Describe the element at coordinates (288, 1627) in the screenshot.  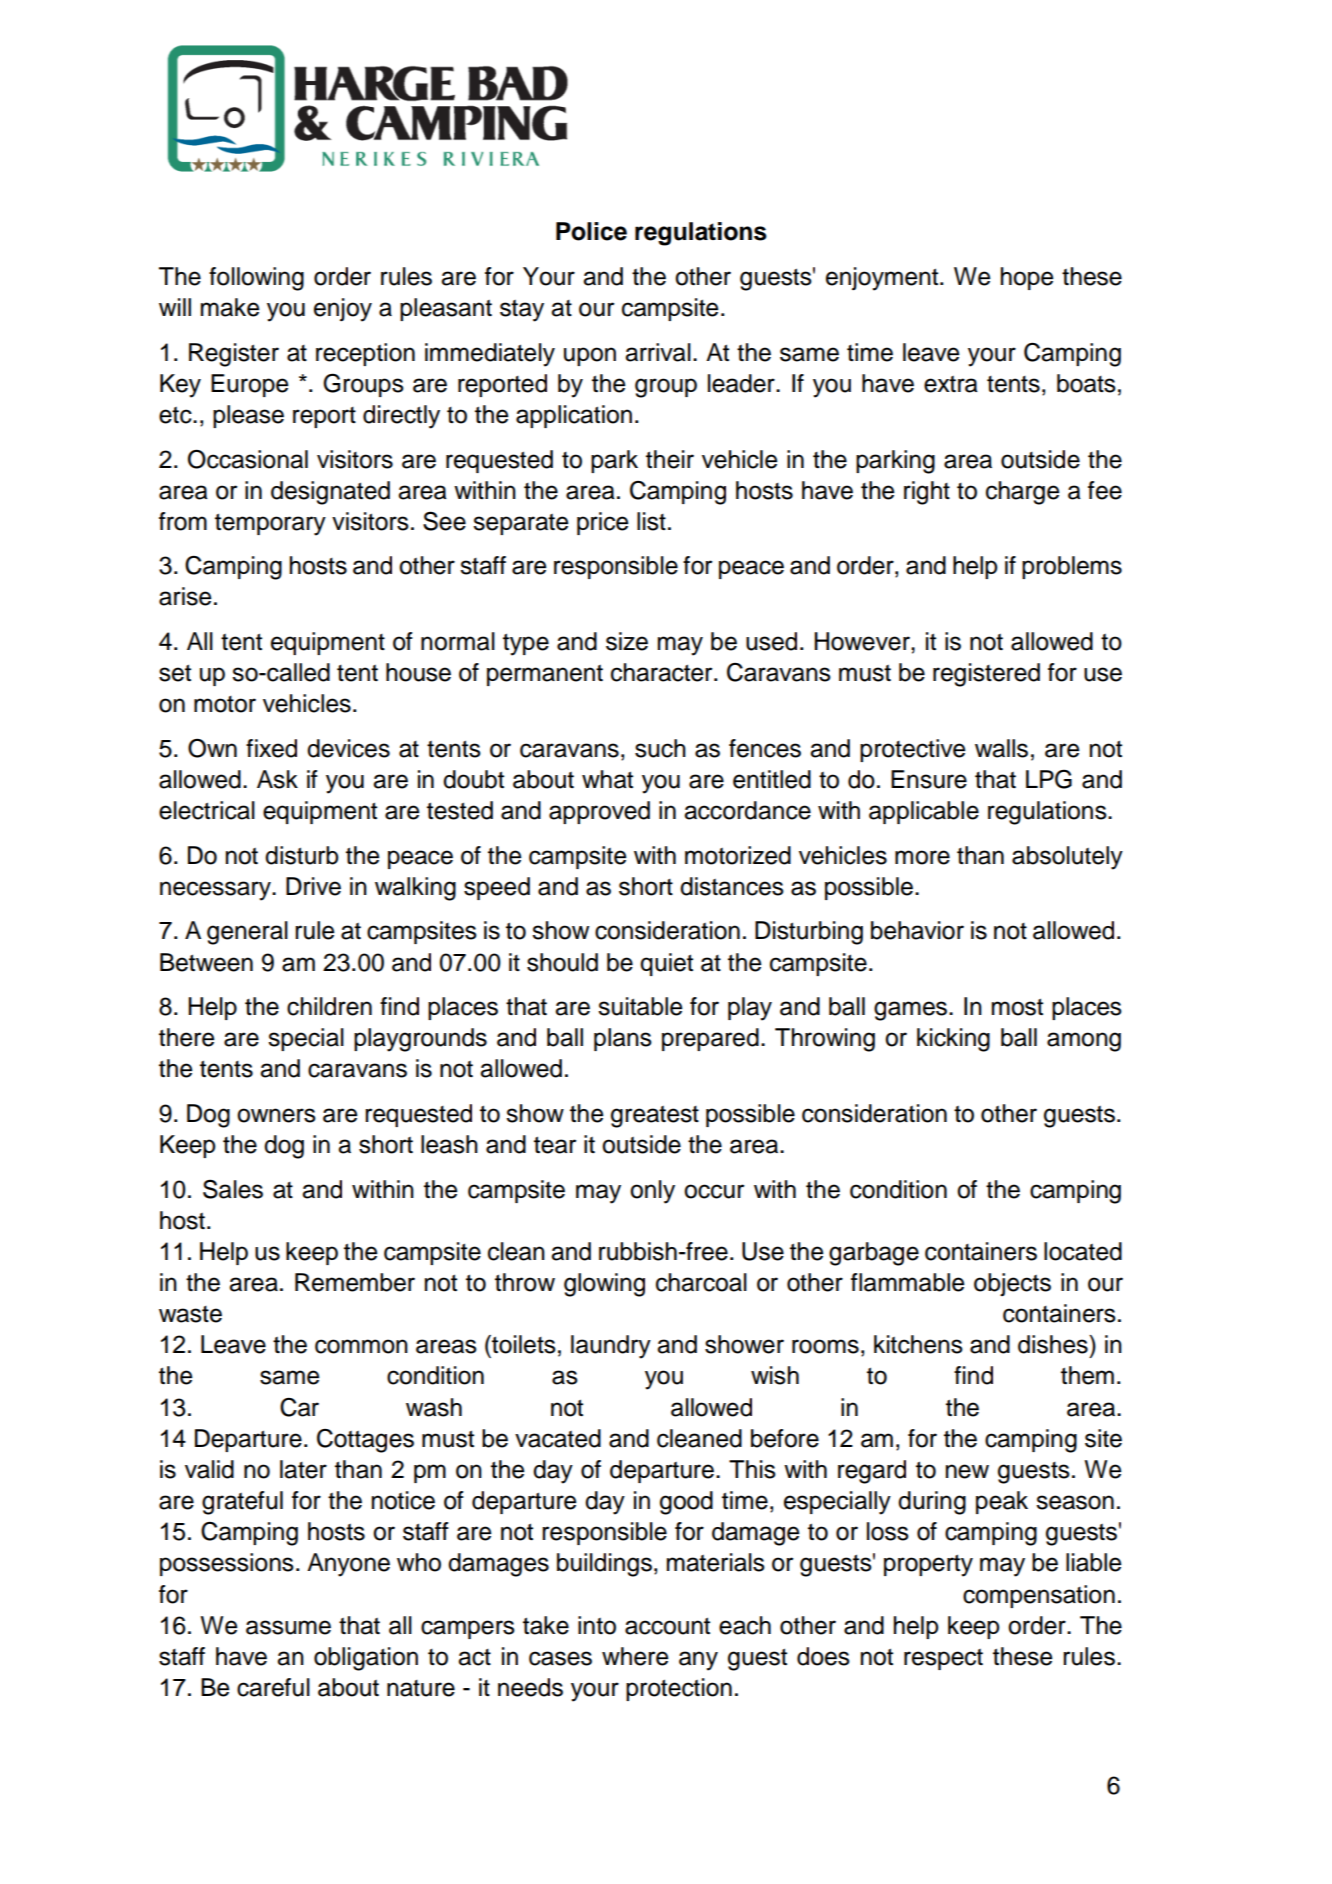
I see `assume` at that location.
